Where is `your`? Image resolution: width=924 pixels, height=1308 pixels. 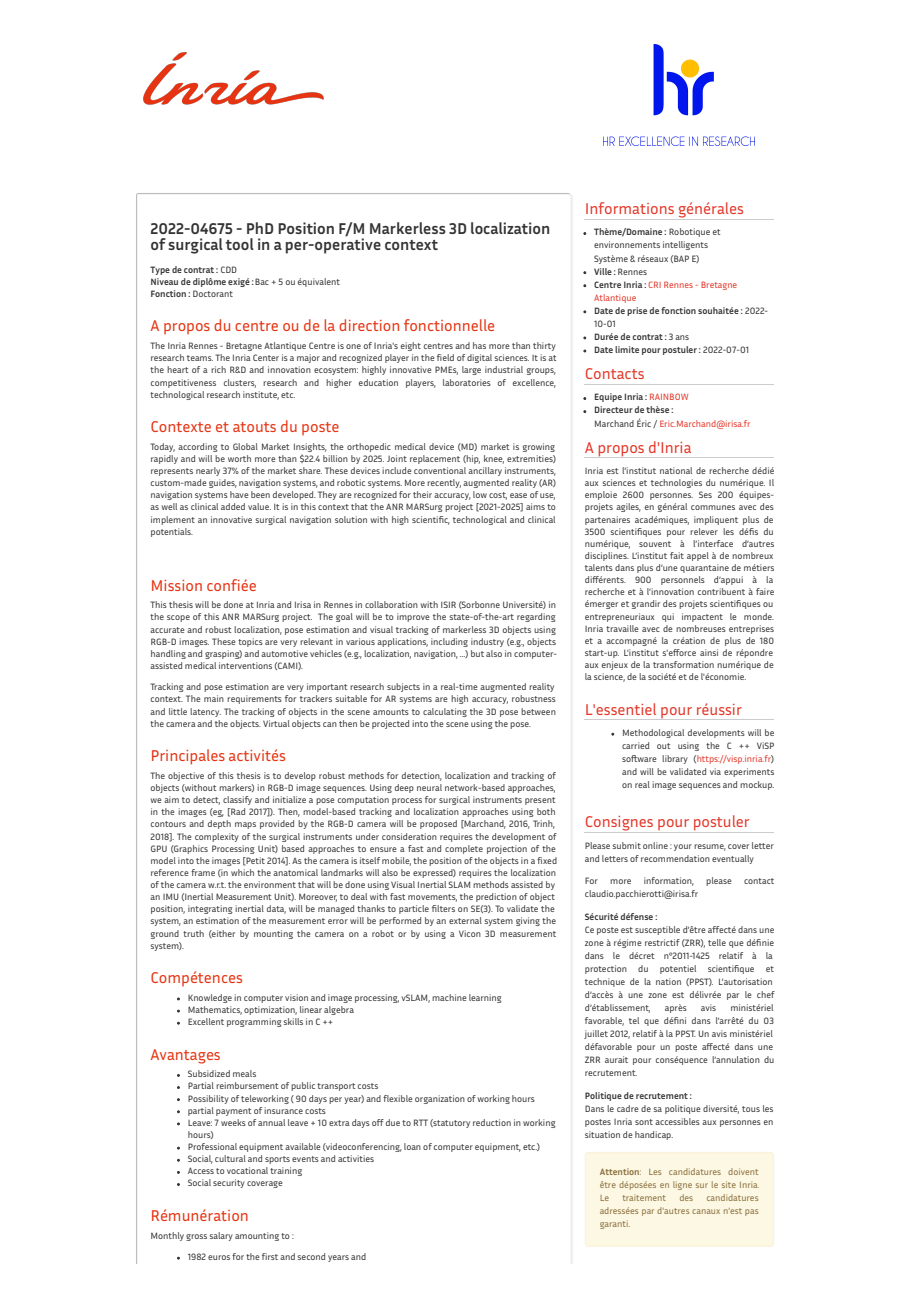
your is located at coordinates (683, 847).
